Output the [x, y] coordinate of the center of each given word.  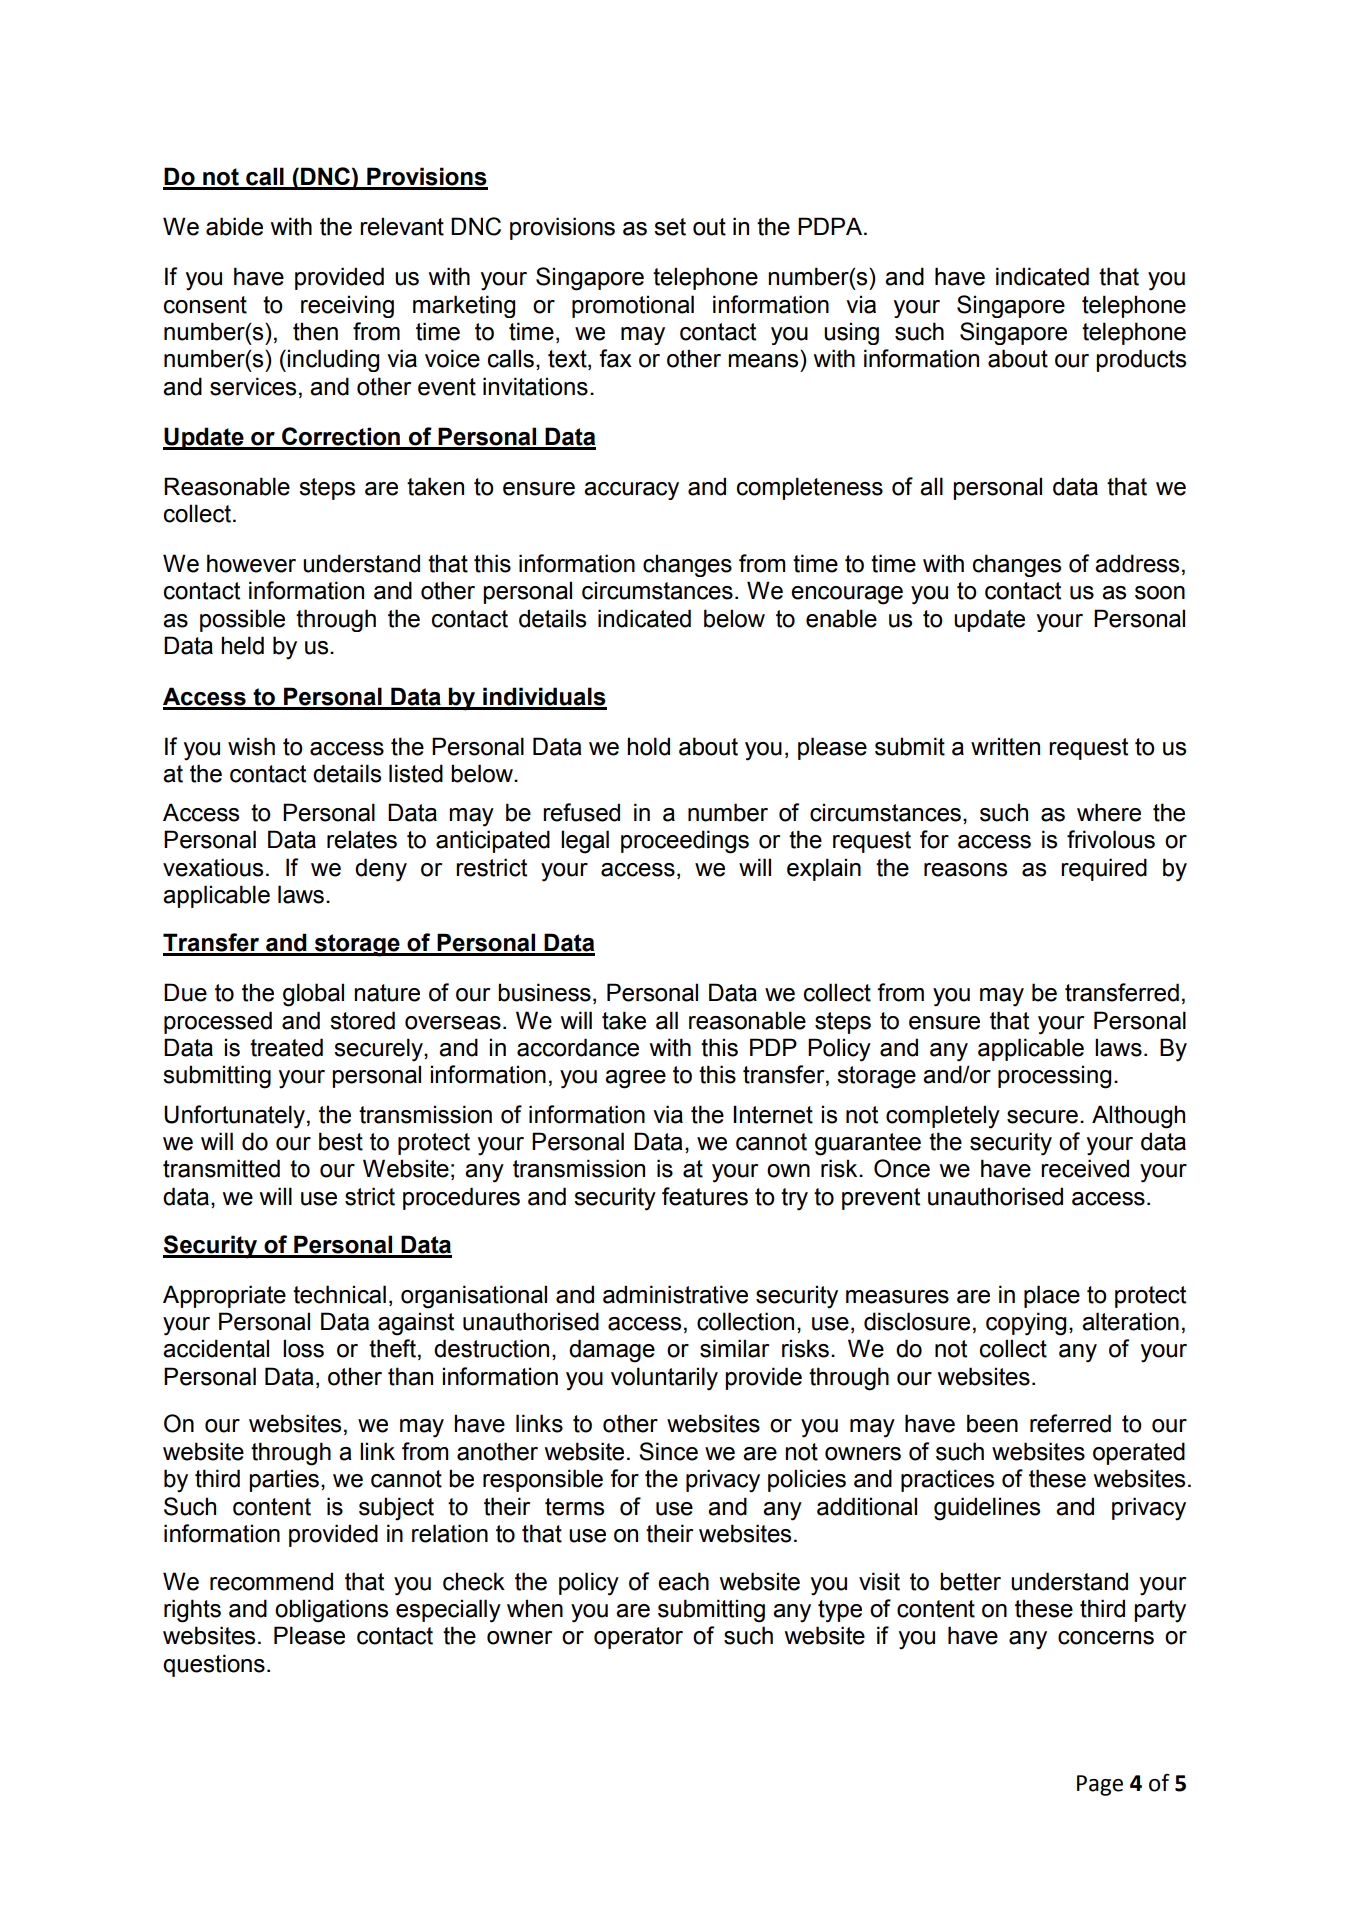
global [313, 995]
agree [635, 1079]
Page [1100, 1785]
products [1141, 360]
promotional [633, 306]
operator [638, 1638]
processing [1054, 1077]
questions [214, 1665]
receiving [347, 306]
